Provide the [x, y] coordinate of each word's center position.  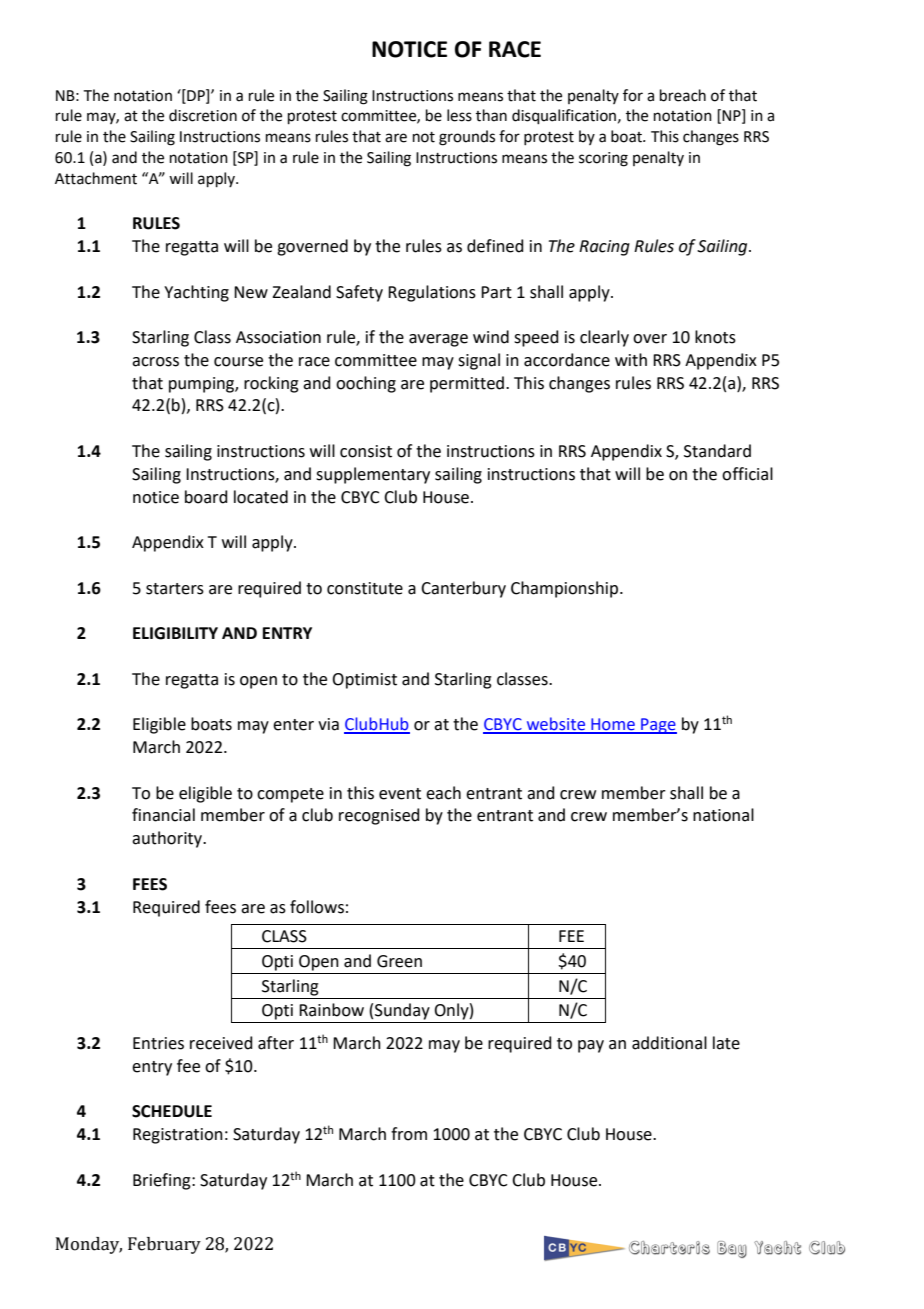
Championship [566, 589]
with [631, 360]
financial [163, 815]
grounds [467, 138]
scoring [603, 159]
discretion [203, 115]
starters [175, 589]
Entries [158, 1043]
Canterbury [463, 589]
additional [669, 1043]
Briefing [163, 1181]
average [438, 340]
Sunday [402, 1011]
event [400, 794]
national [723, 815]
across [155, 362]
